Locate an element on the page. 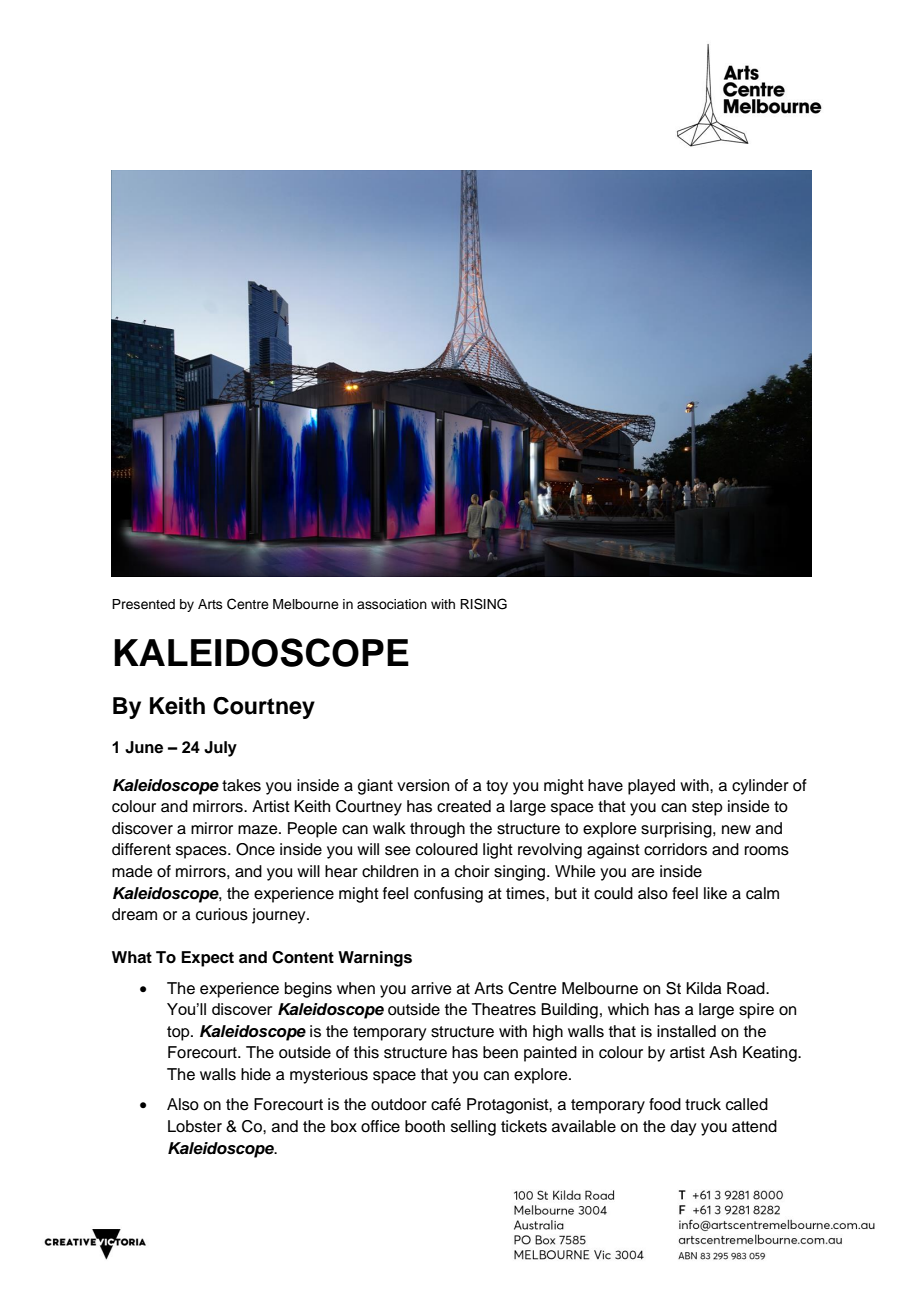 The height and width of the document is (1309, 924). Presented is located at coordinates (143, 604).
